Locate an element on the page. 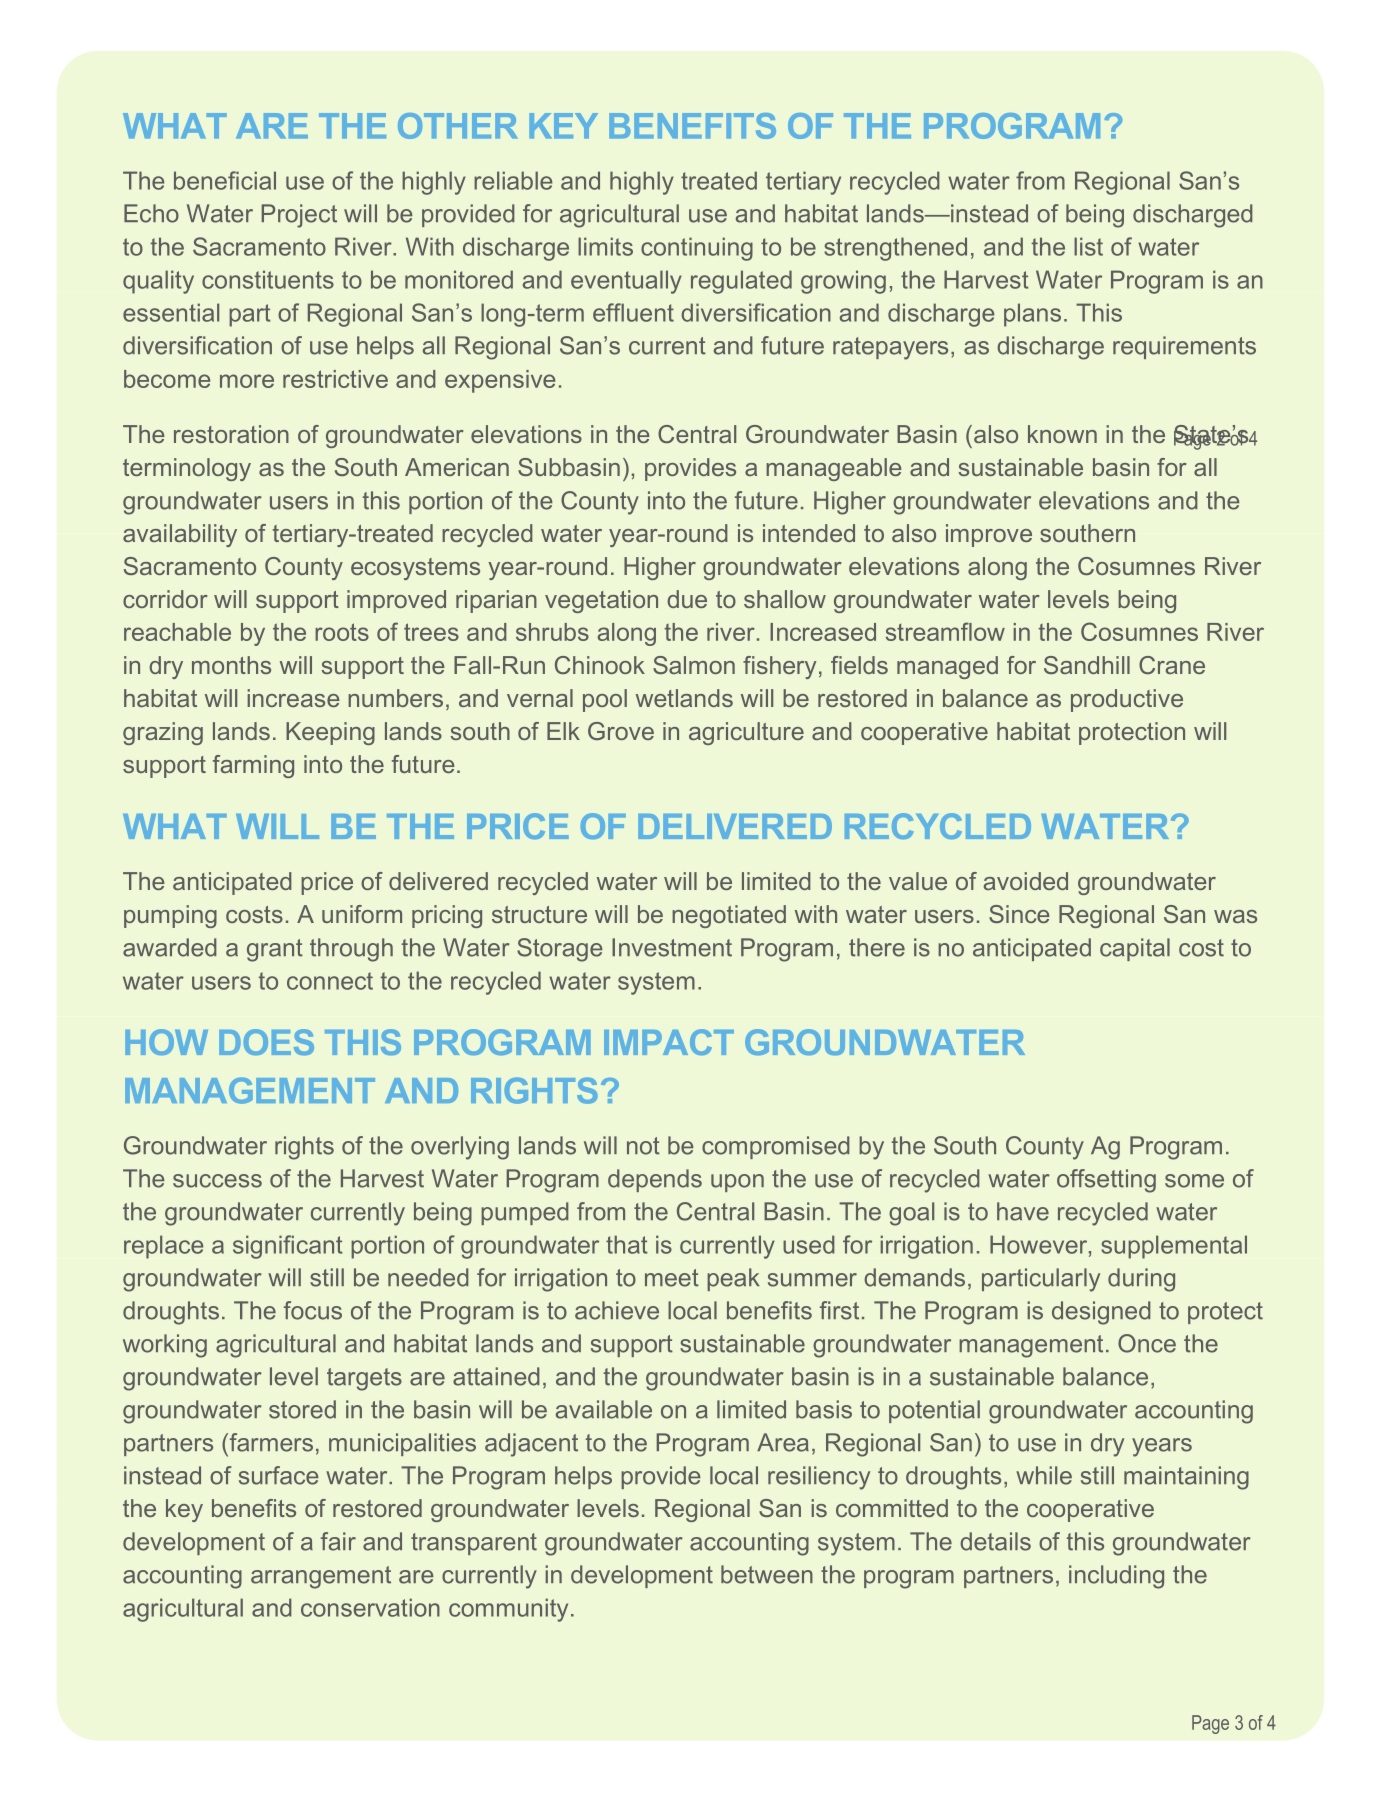  depends is located at coordinates (655, 1180).
